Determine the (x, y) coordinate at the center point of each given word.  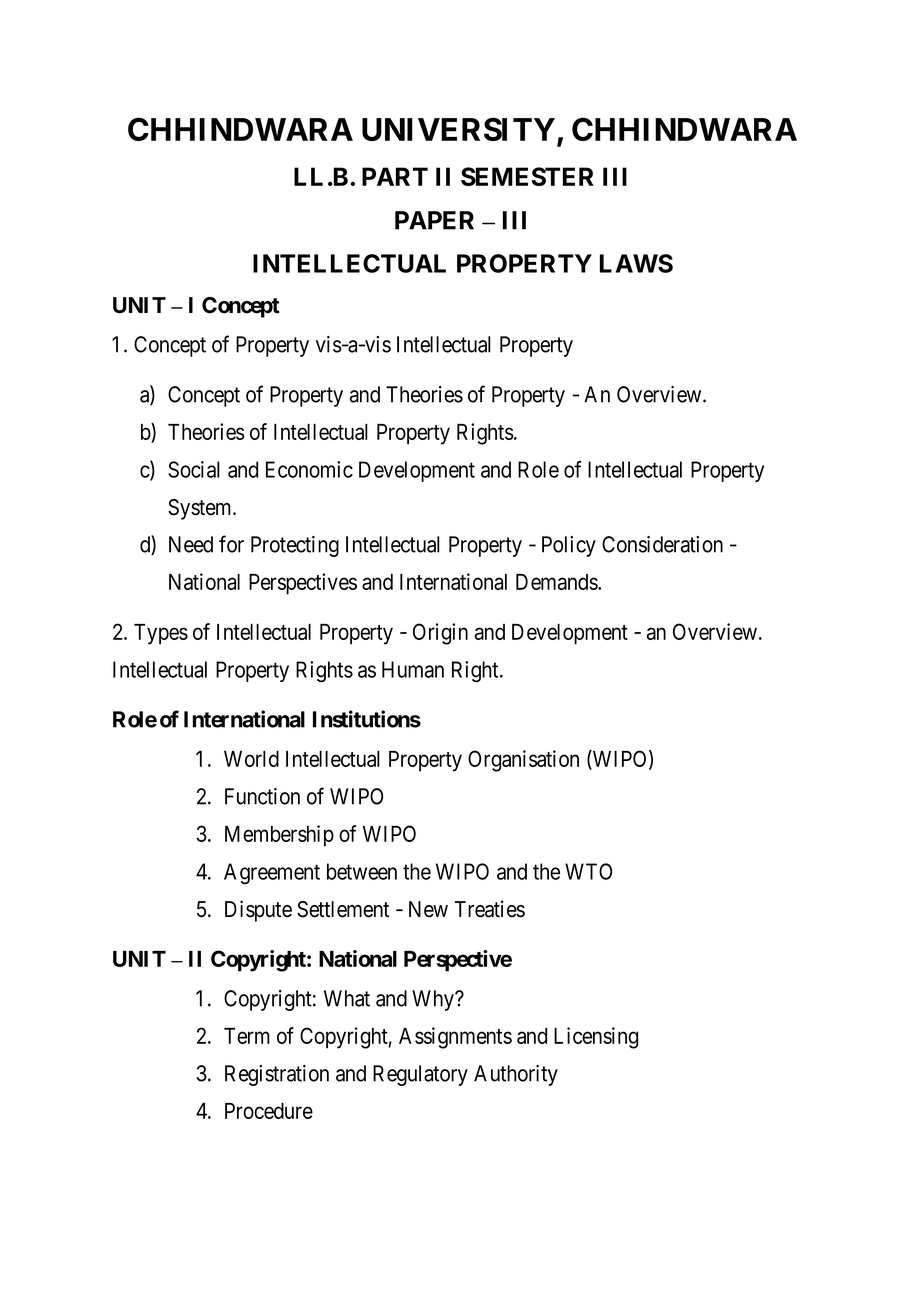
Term (247, 1036)
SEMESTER (527, 176)
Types (161, 634)
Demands (557, 582)
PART (395, 176)
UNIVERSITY (458, 129)
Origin (440, 634)
